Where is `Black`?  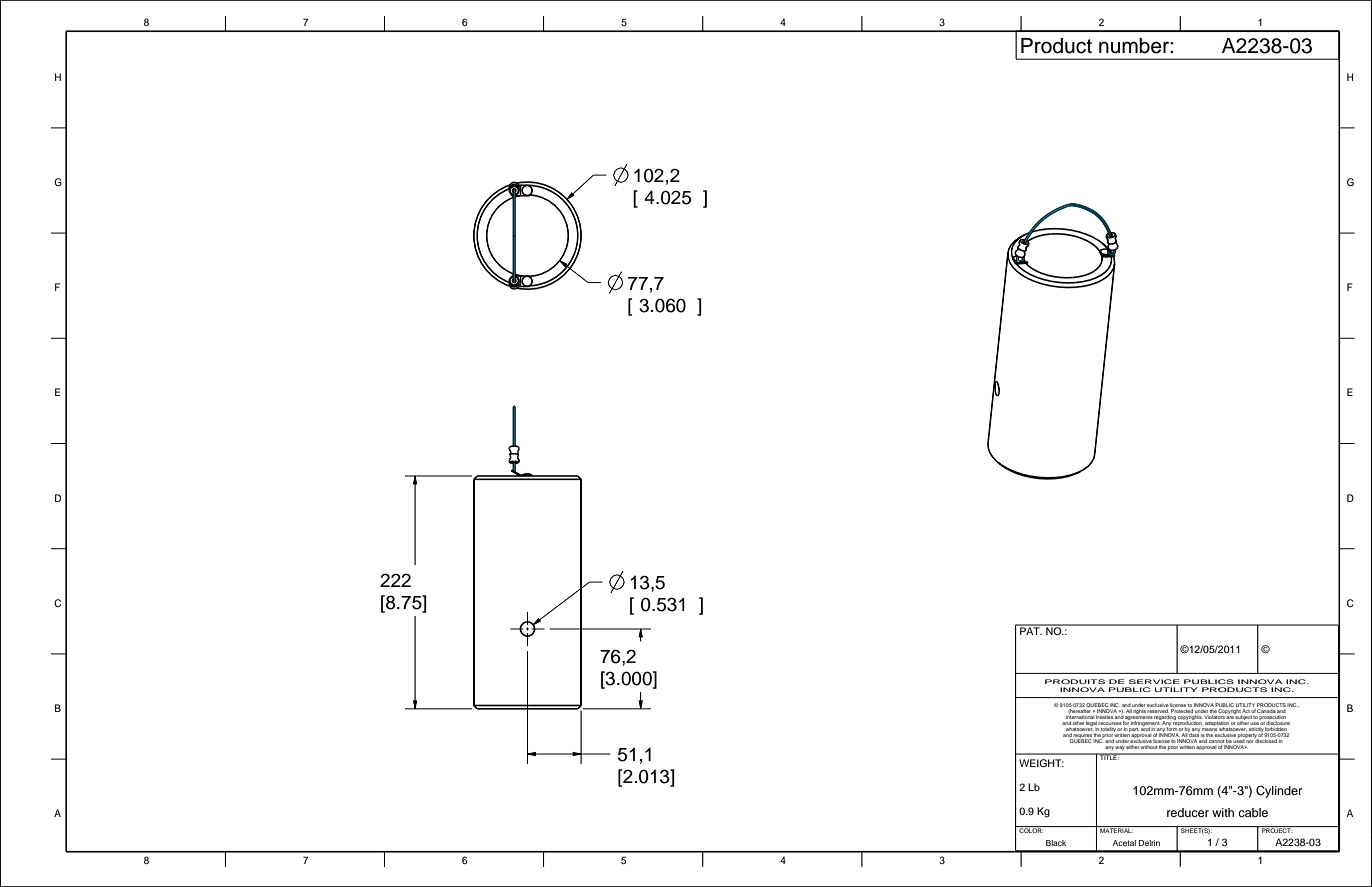 Black is located at coordinates (1056, 843).
